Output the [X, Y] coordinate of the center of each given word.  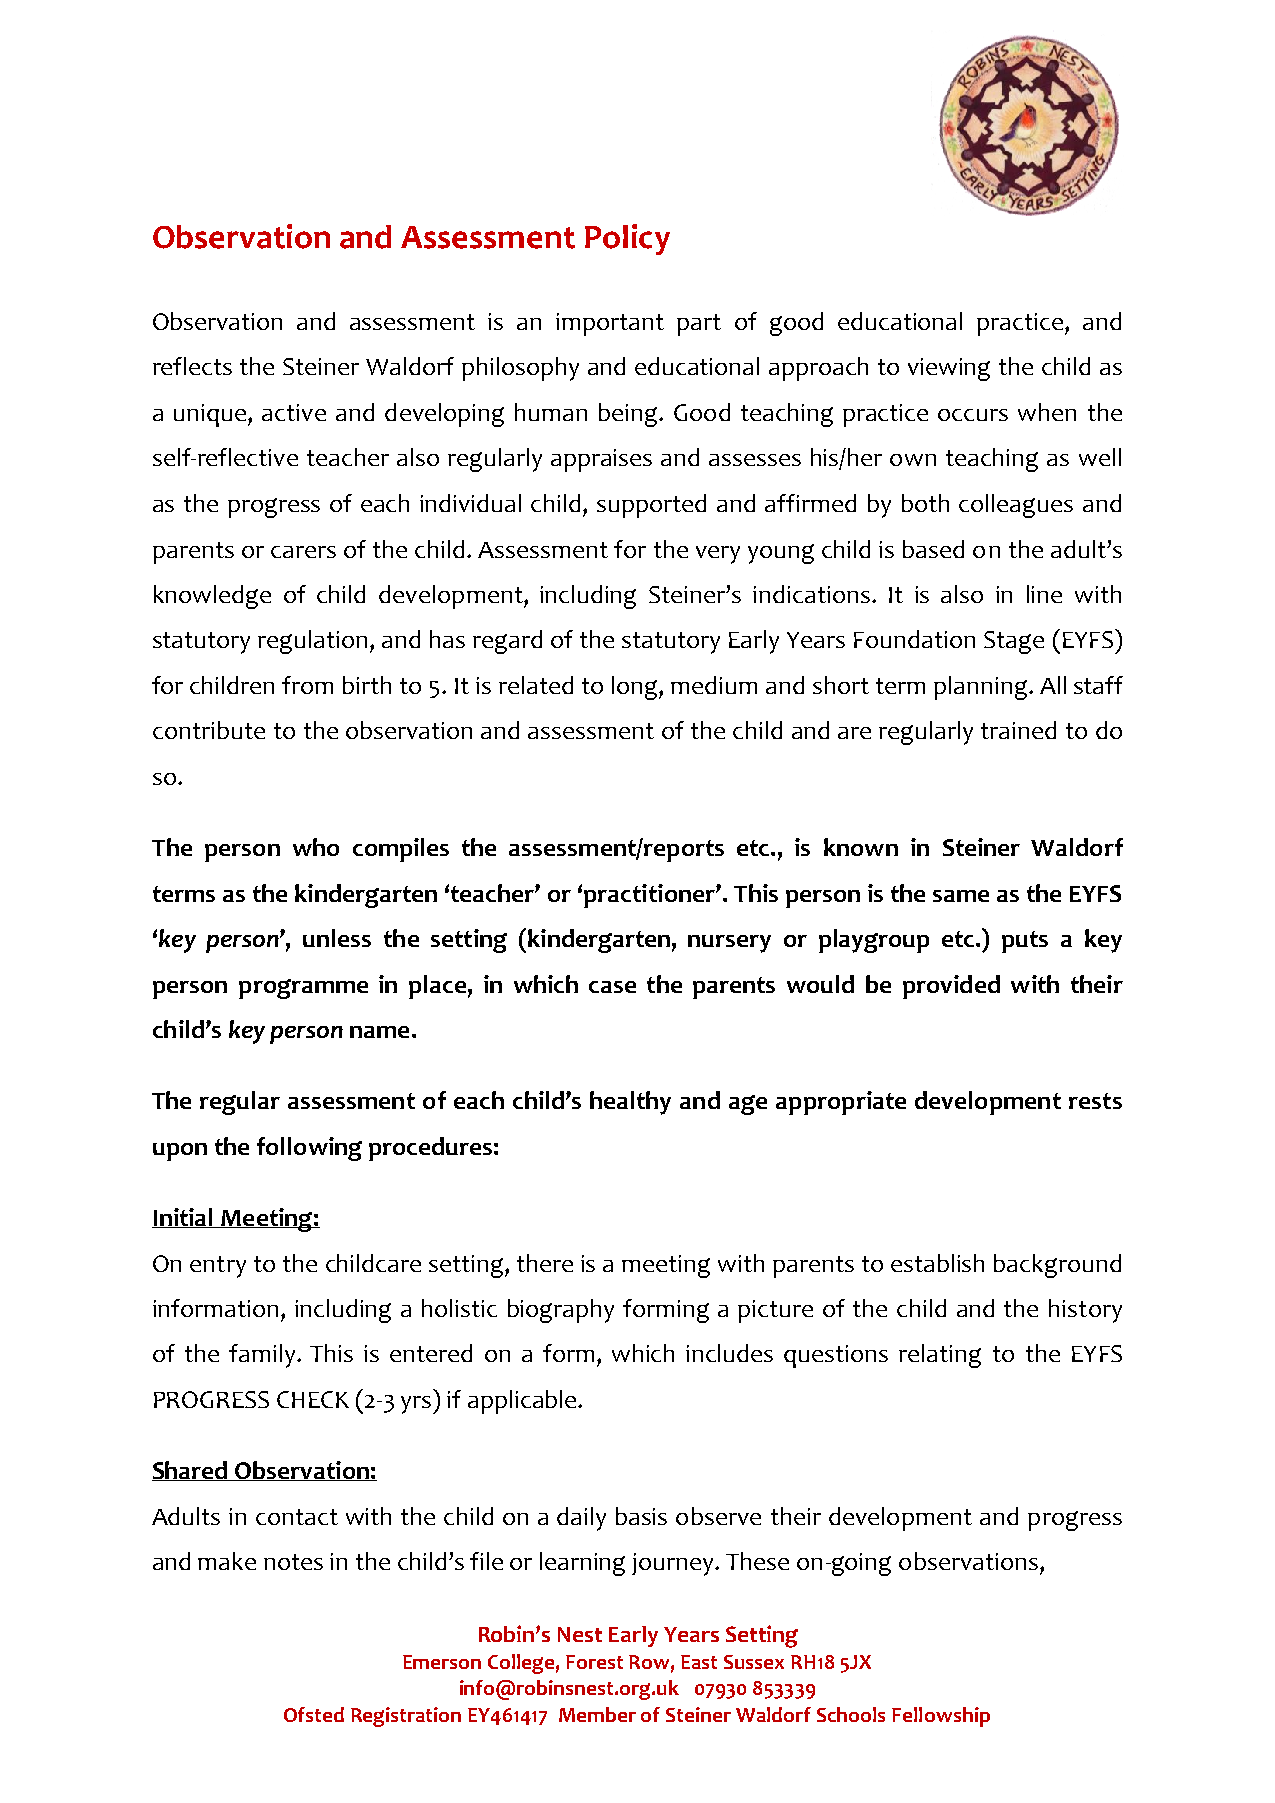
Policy [627, 239]
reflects [192, 366]
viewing [949, 369]
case [612, 987]
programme [303, 989]
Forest [594, 1662]
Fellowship [941, 1717]
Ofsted [314, 1714]
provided [951, 987]
